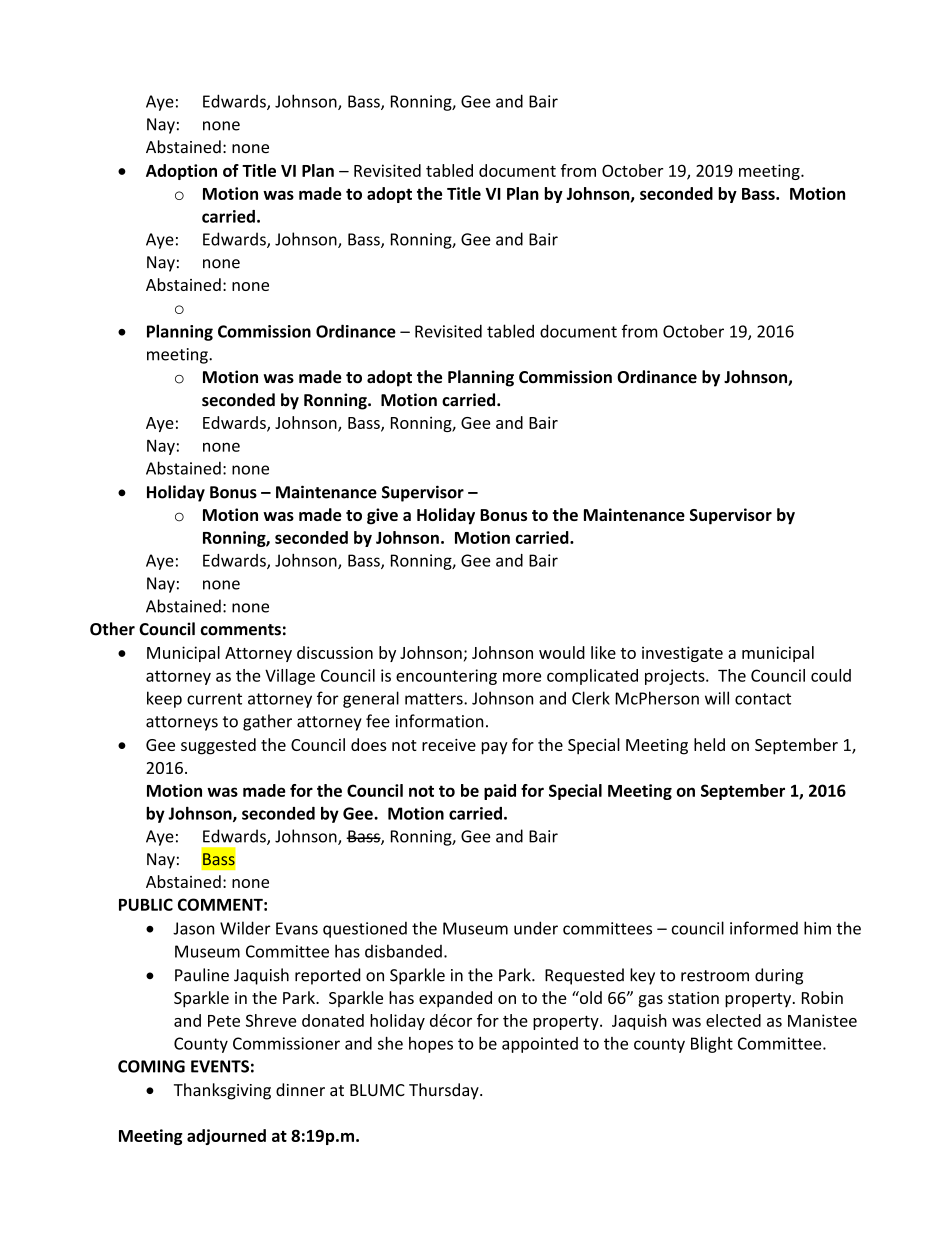 This document has height=1233, width=952. Describe the element at coordinates (712, 1045) in the document. I see `Blight` at that location.
